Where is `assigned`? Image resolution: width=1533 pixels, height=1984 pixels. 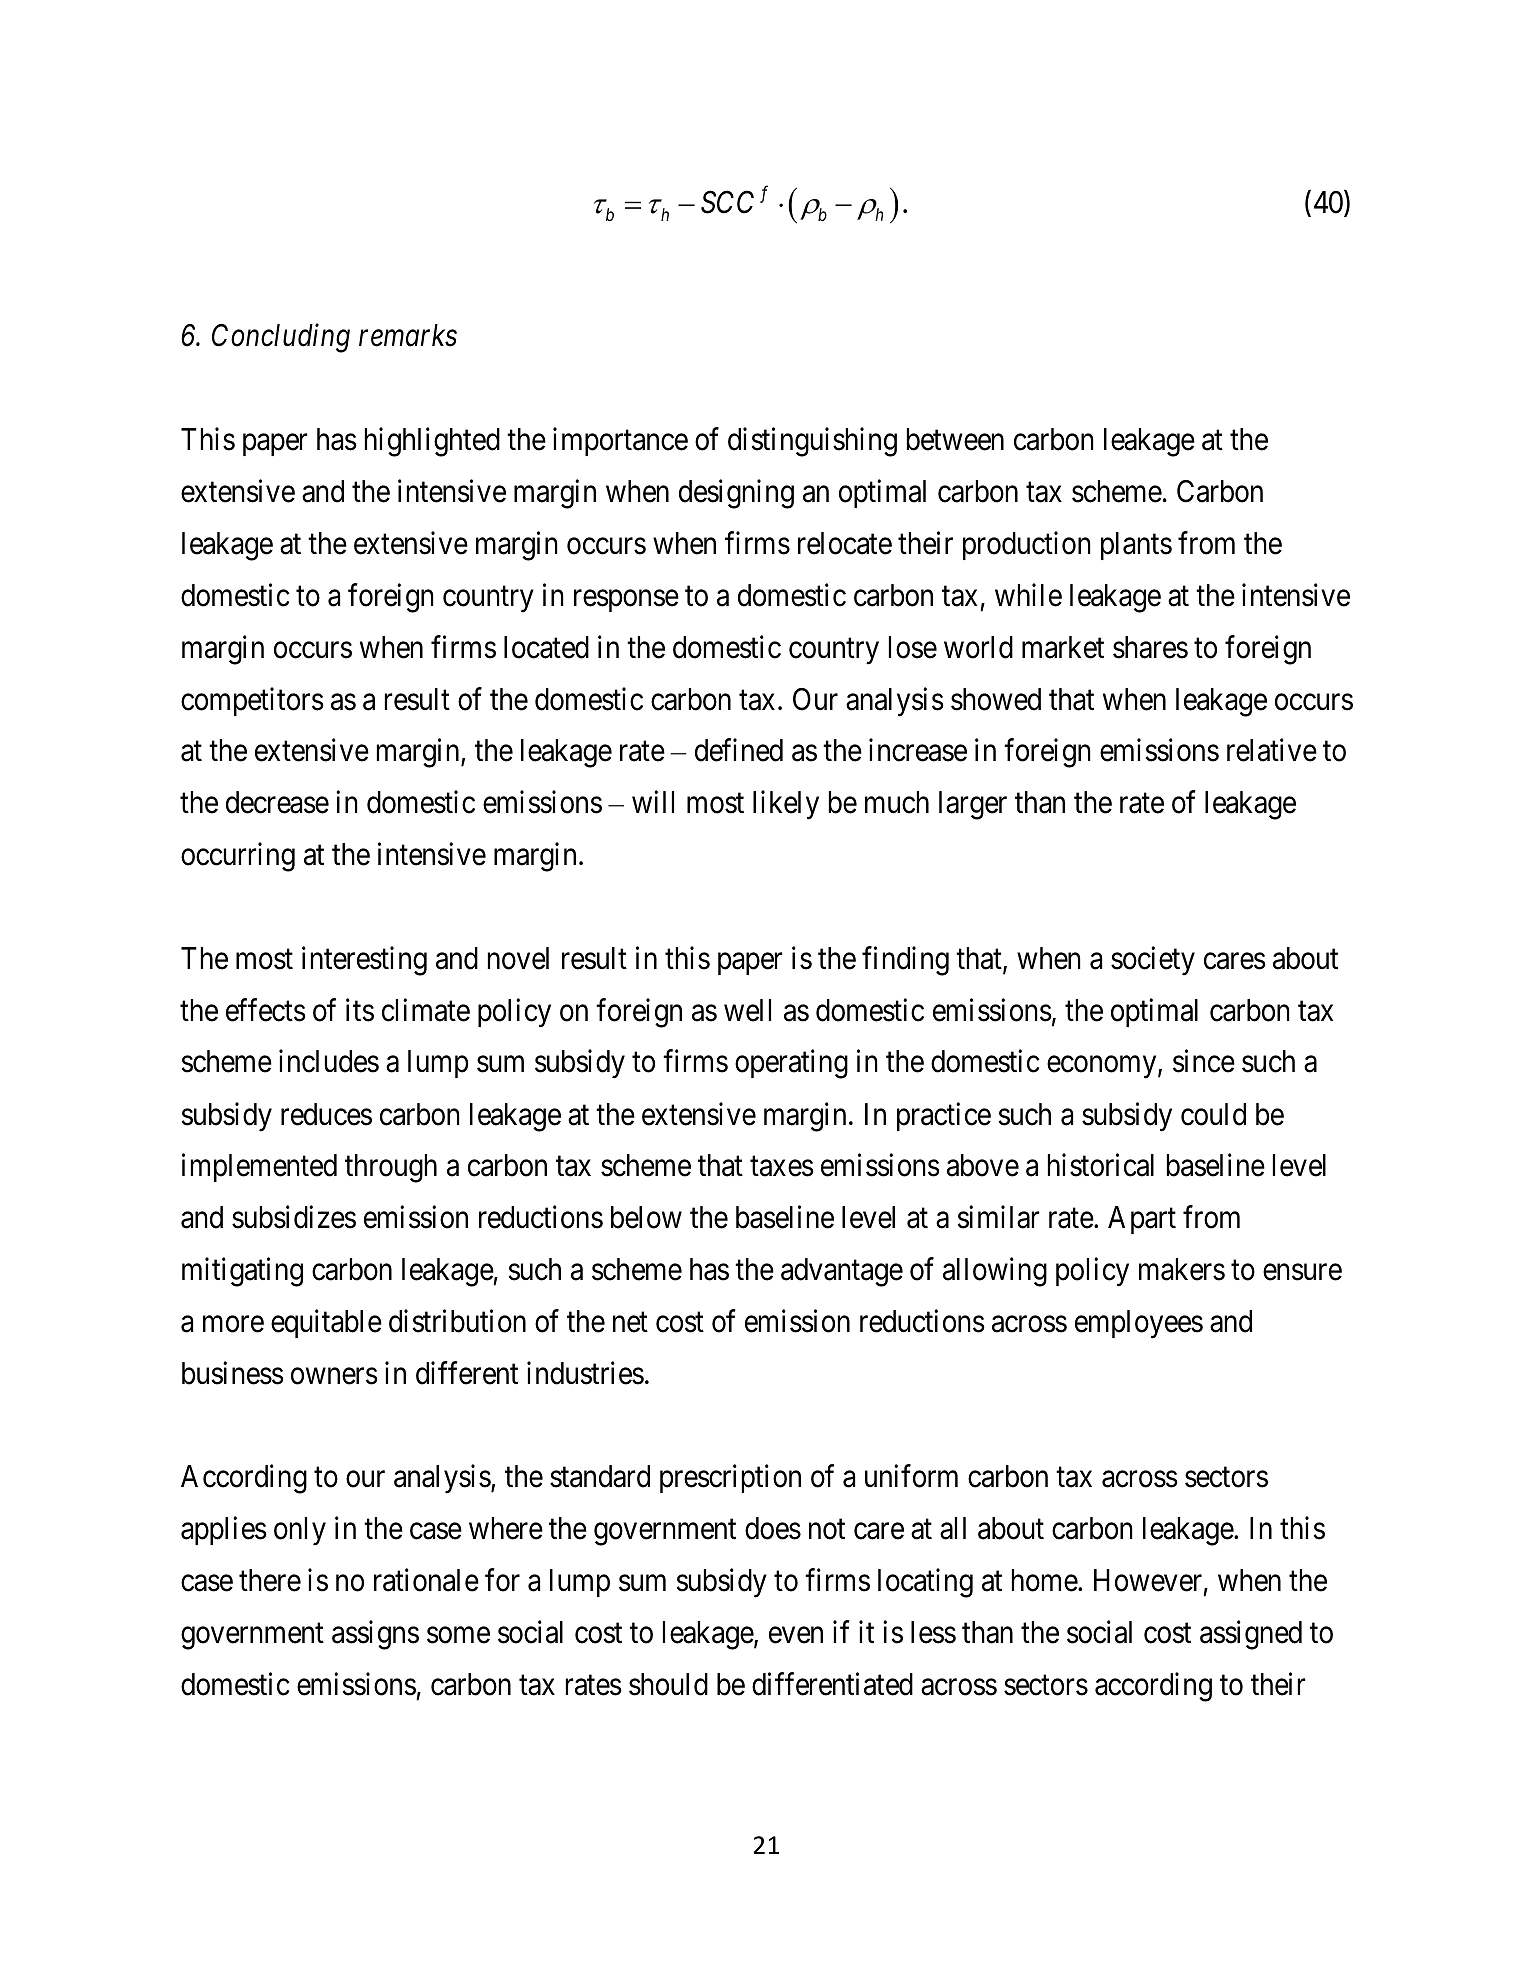
assigned is located at coordinates (1251, 1635).
